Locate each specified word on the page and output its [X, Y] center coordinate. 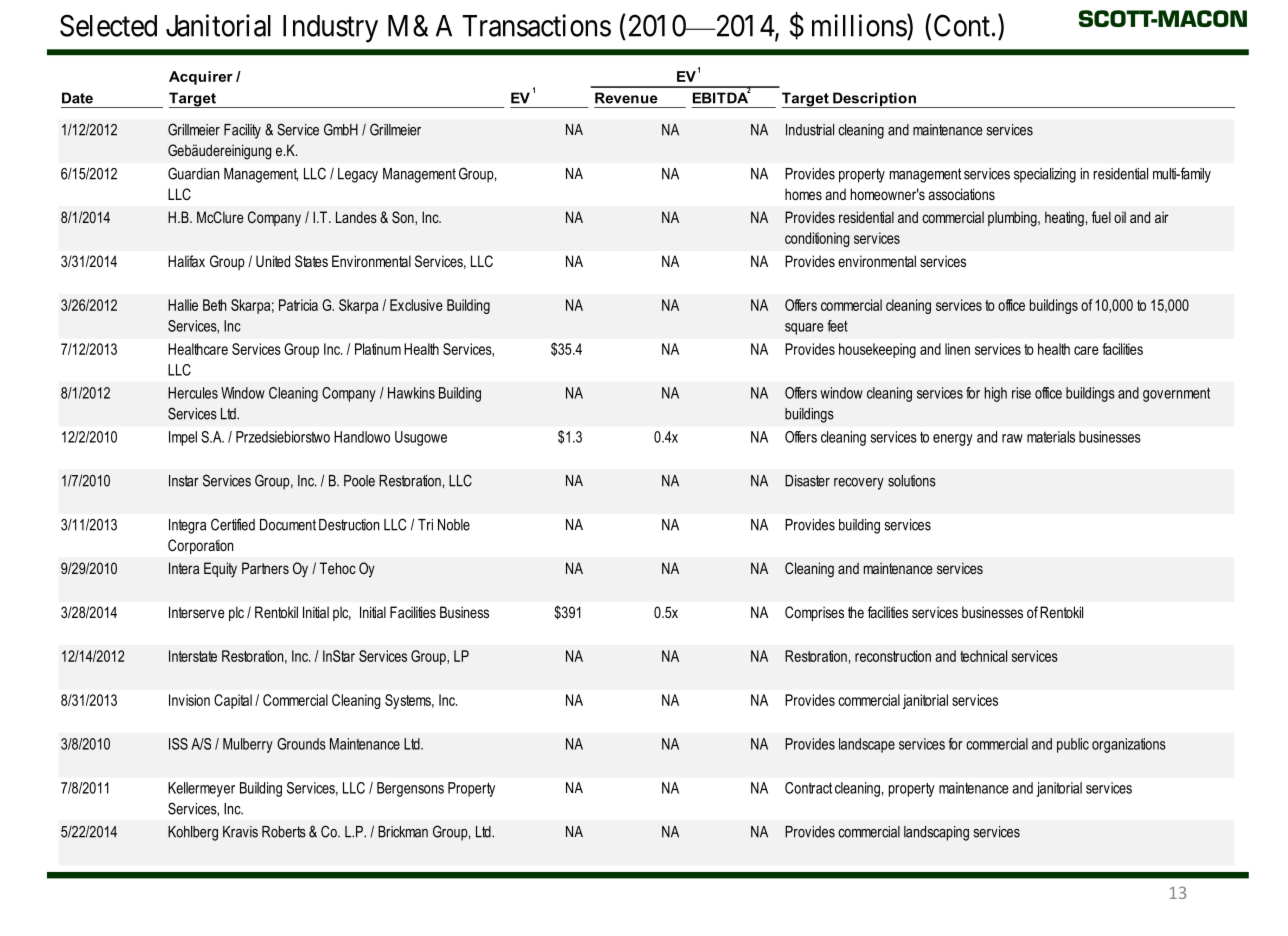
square [804, 329]
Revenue [626, 98]
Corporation [200, 546]
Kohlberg [193, 833]
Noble [454, 525]
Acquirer [201, 78]
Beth [214, 305]
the [856, 612]
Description [874, 100]
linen [957, 349]
